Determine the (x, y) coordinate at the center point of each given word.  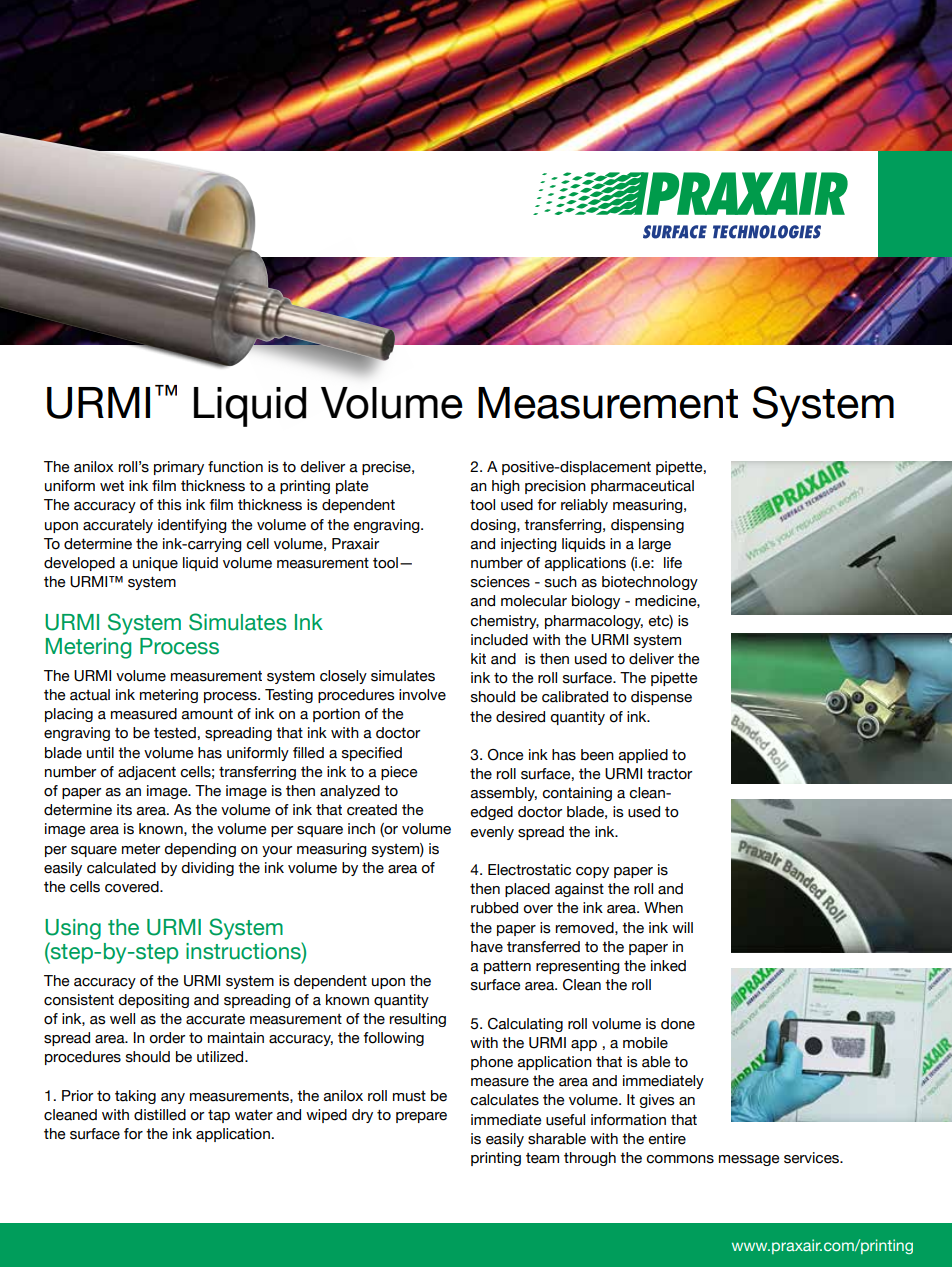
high (506, 487)
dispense (661, 698)
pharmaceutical (642, 487)
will (682, 927)
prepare (421, 1117)
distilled (160, 1115)
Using (73, 929)
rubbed (494, 908)
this (169, 505)
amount (207, 714)
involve (422, 695)
